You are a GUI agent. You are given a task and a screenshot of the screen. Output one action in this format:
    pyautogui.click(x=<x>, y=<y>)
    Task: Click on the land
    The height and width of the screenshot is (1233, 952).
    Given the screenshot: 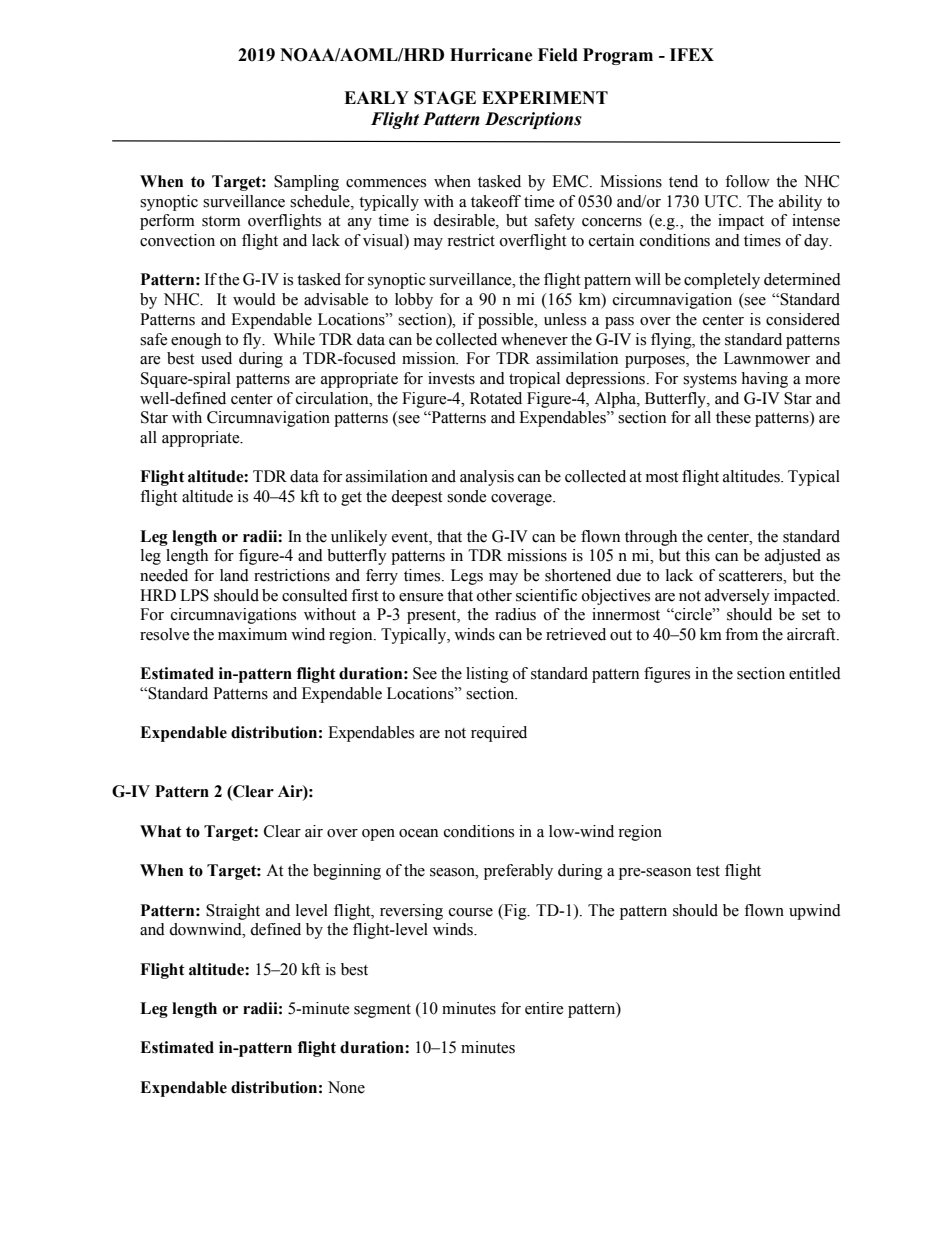 What is the action you would take?
    pyautogui.click(x=234, y=575)
